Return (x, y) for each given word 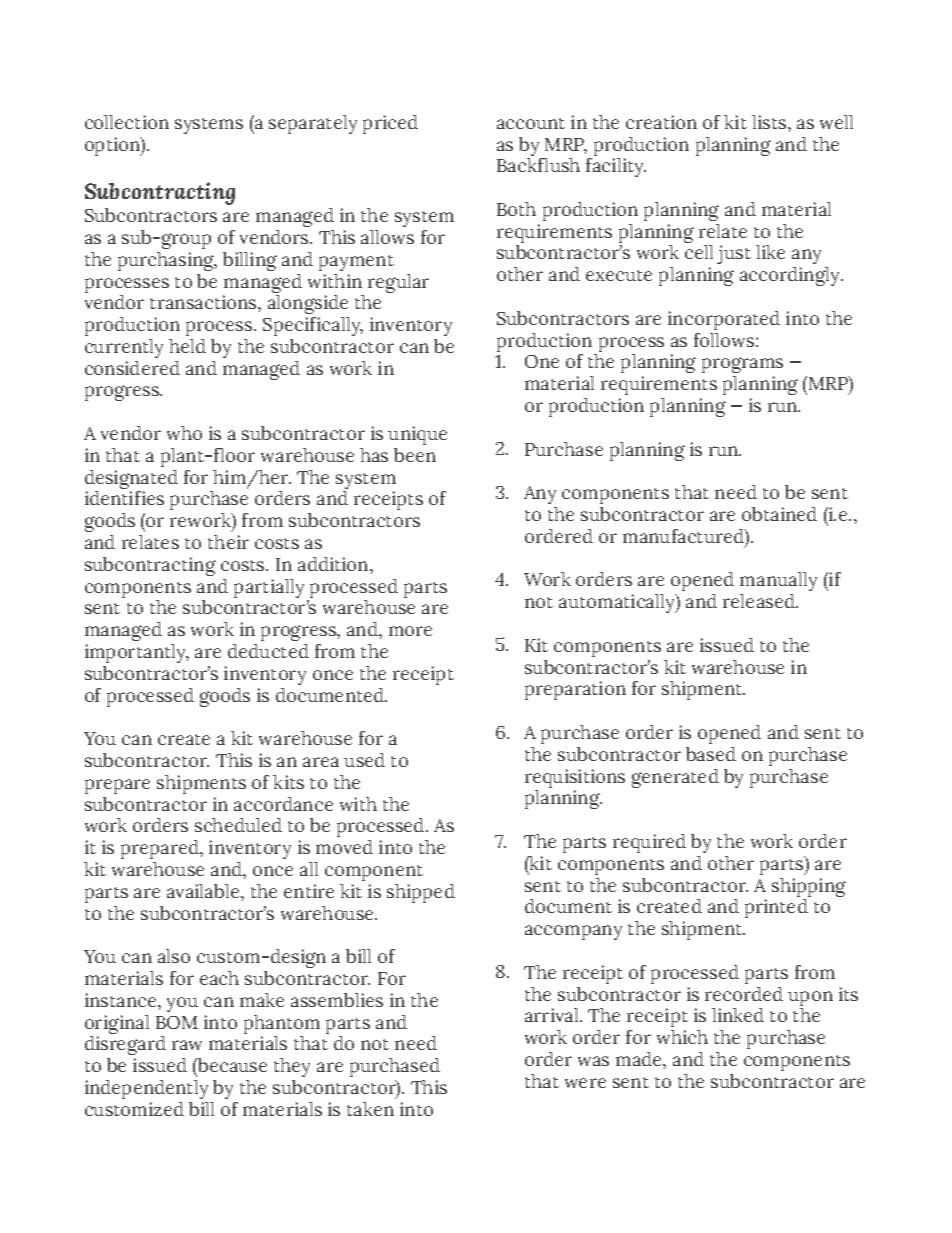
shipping (809, 889)
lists (770, 122)
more (410, 631)
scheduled (238, 825)
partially (269, 588)
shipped (421, 893)
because (231, 1065)
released (760, 601)
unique (417, 435)
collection (127, 122)
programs (742, 365)
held (187, 346)
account (531, 123)
